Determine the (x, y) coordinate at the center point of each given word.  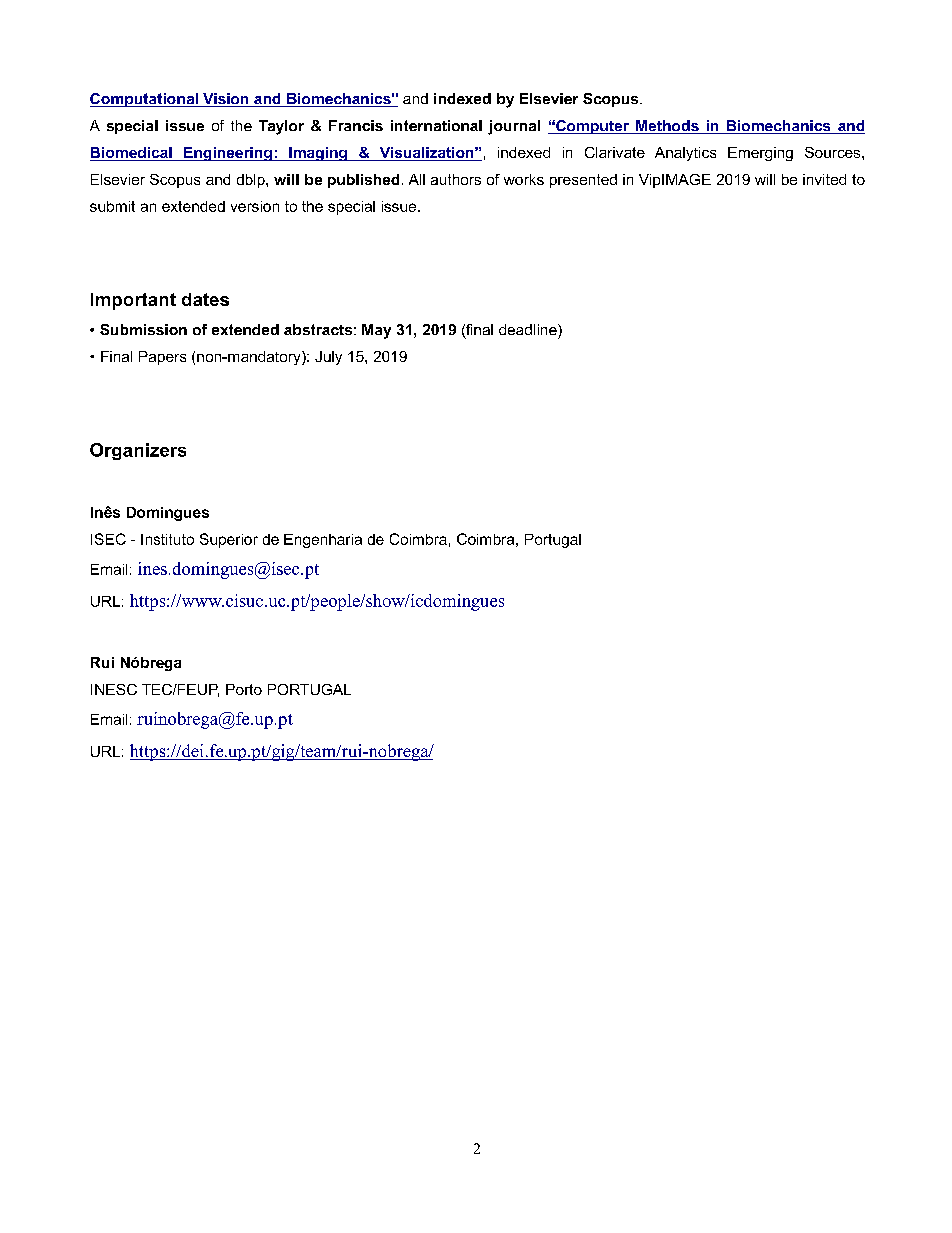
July (328, 358)
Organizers (138, 451)
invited (824, 179)
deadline (529, 329)
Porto (244, 689)
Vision (226, 100)
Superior (229, 540)
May (376, 331)
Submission (143, 329)
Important (133, 301)
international (436, 125)
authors (456, 179)
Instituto (167, 539)
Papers (162, 358)
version (255, 206)
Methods (667, 127)
